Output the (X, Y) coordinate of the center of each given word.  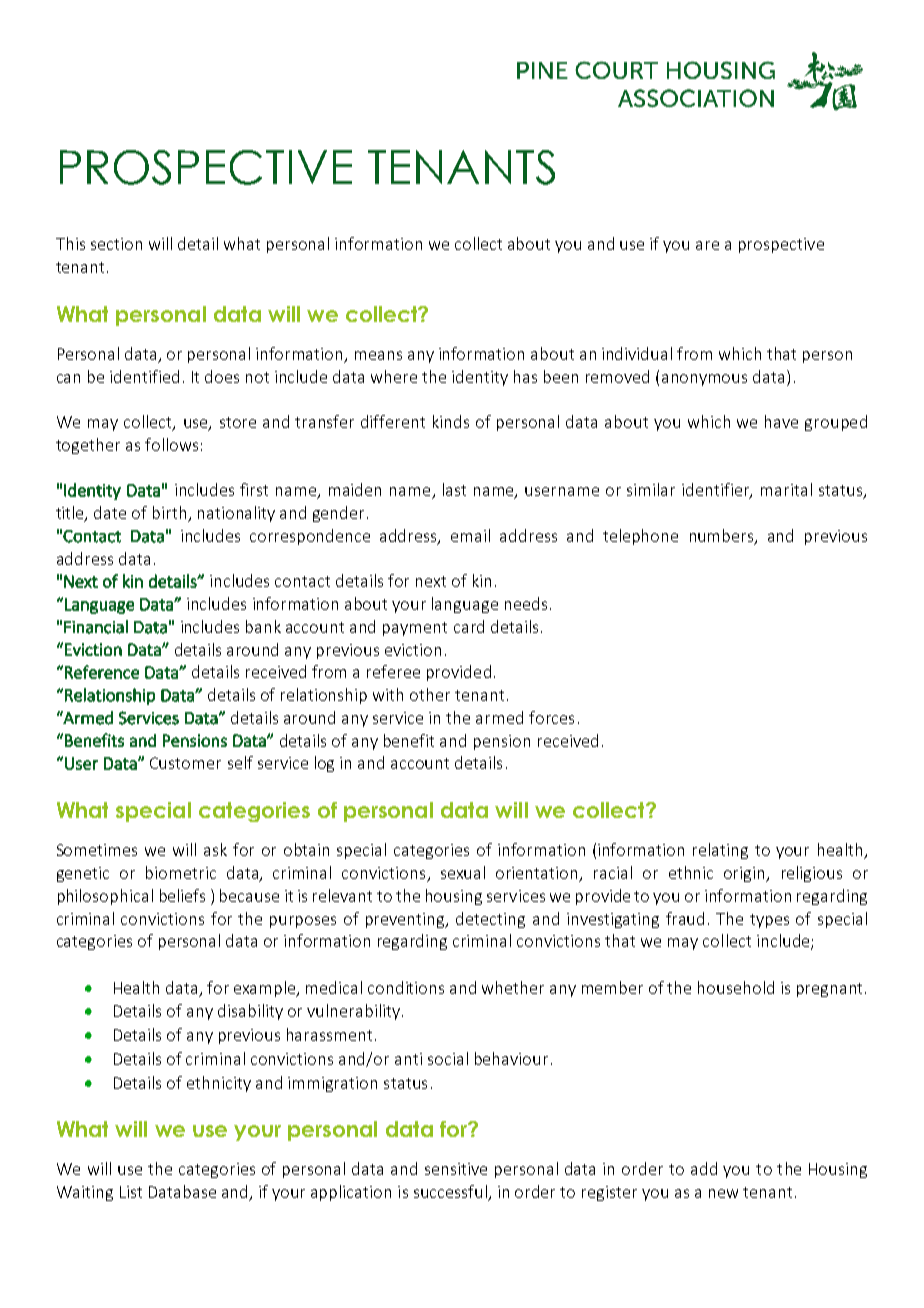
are (707, 245)
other (430, 694)
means (378, 355)
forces (551, 717)
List (131, 1192)
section (116, 244)
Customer (185, 763)
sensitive (456, 1169)
